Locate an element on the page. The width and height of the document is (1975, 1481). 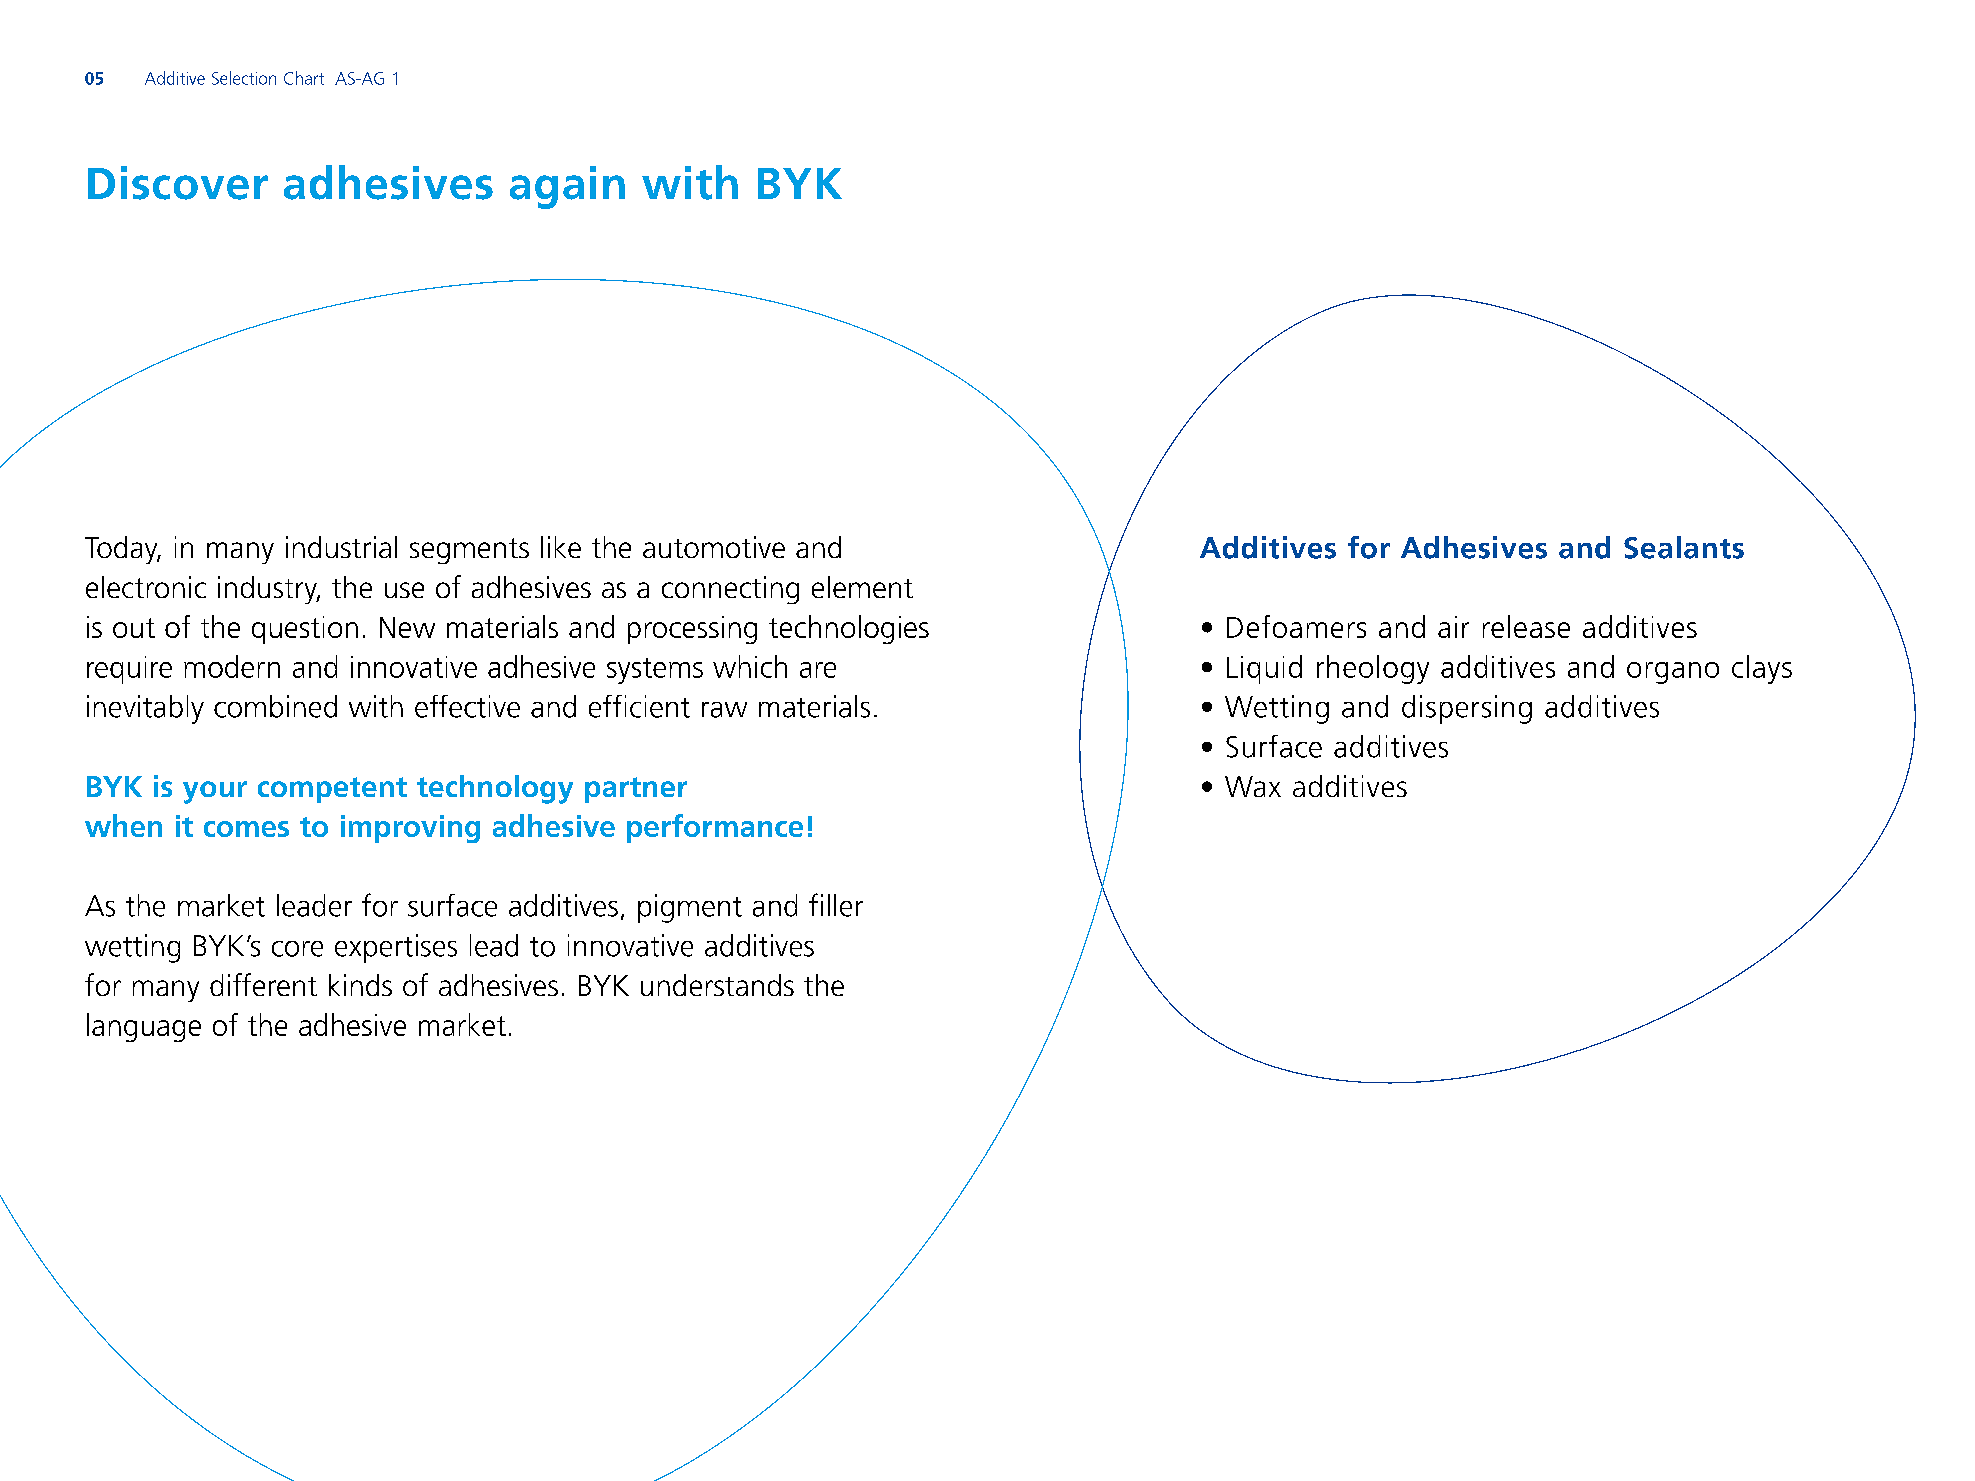
dispersing is located at coordinates (1467, 709).
